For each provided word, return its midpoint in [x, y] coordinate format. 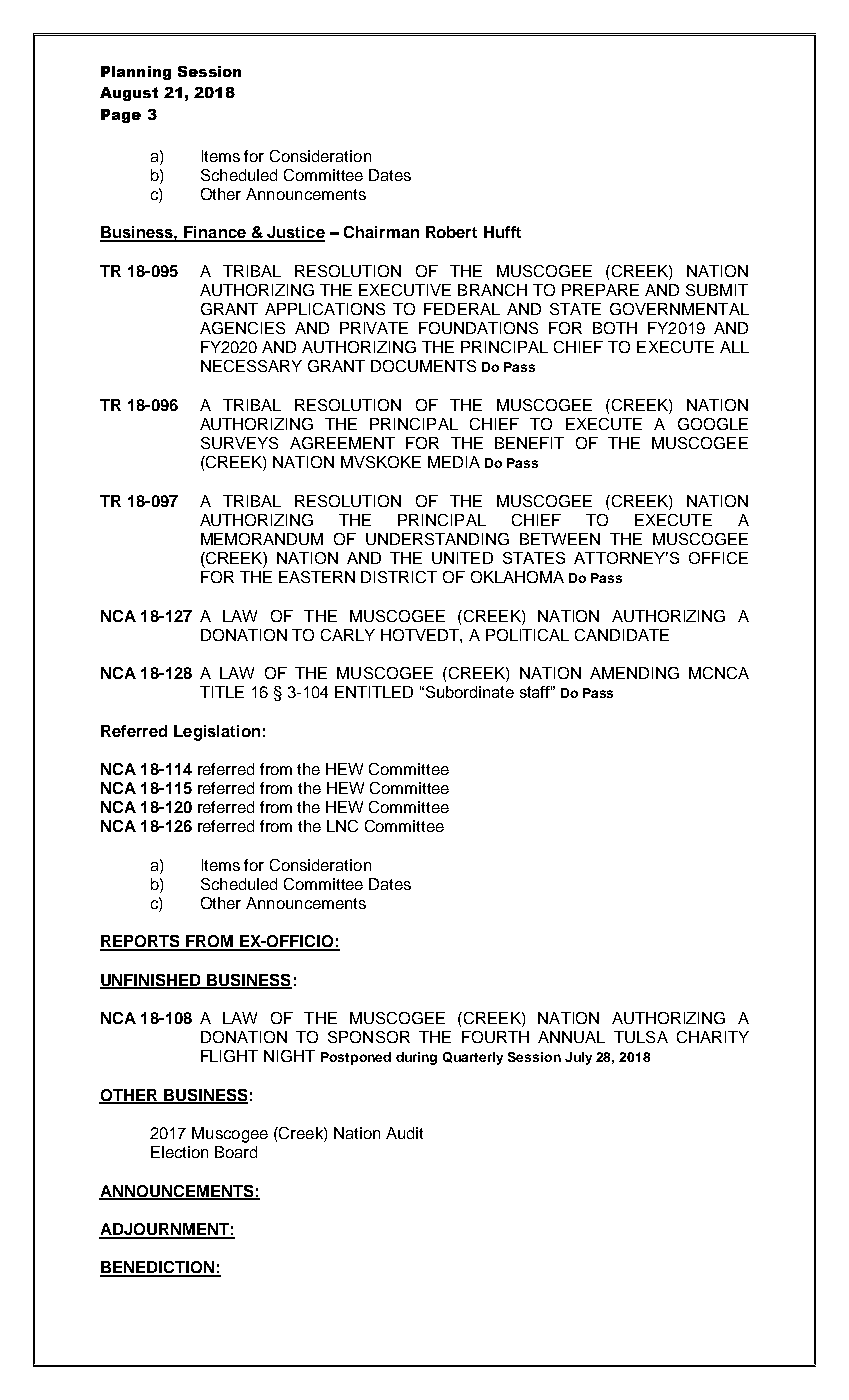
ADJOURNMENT [165, 1230]
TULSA [641, 1037]
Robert [451, 232]
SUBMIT [717, 290]
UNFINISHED [151, 981]
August [129, 94]
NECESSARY [251, 366]
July [578, 1058]
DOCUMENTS [423, 366]
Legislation [217, 733]
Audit [404, 1133]
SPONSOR [369, 1037]
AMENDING [634, 673]
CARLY [348, 635]
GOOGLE [713, 424]
